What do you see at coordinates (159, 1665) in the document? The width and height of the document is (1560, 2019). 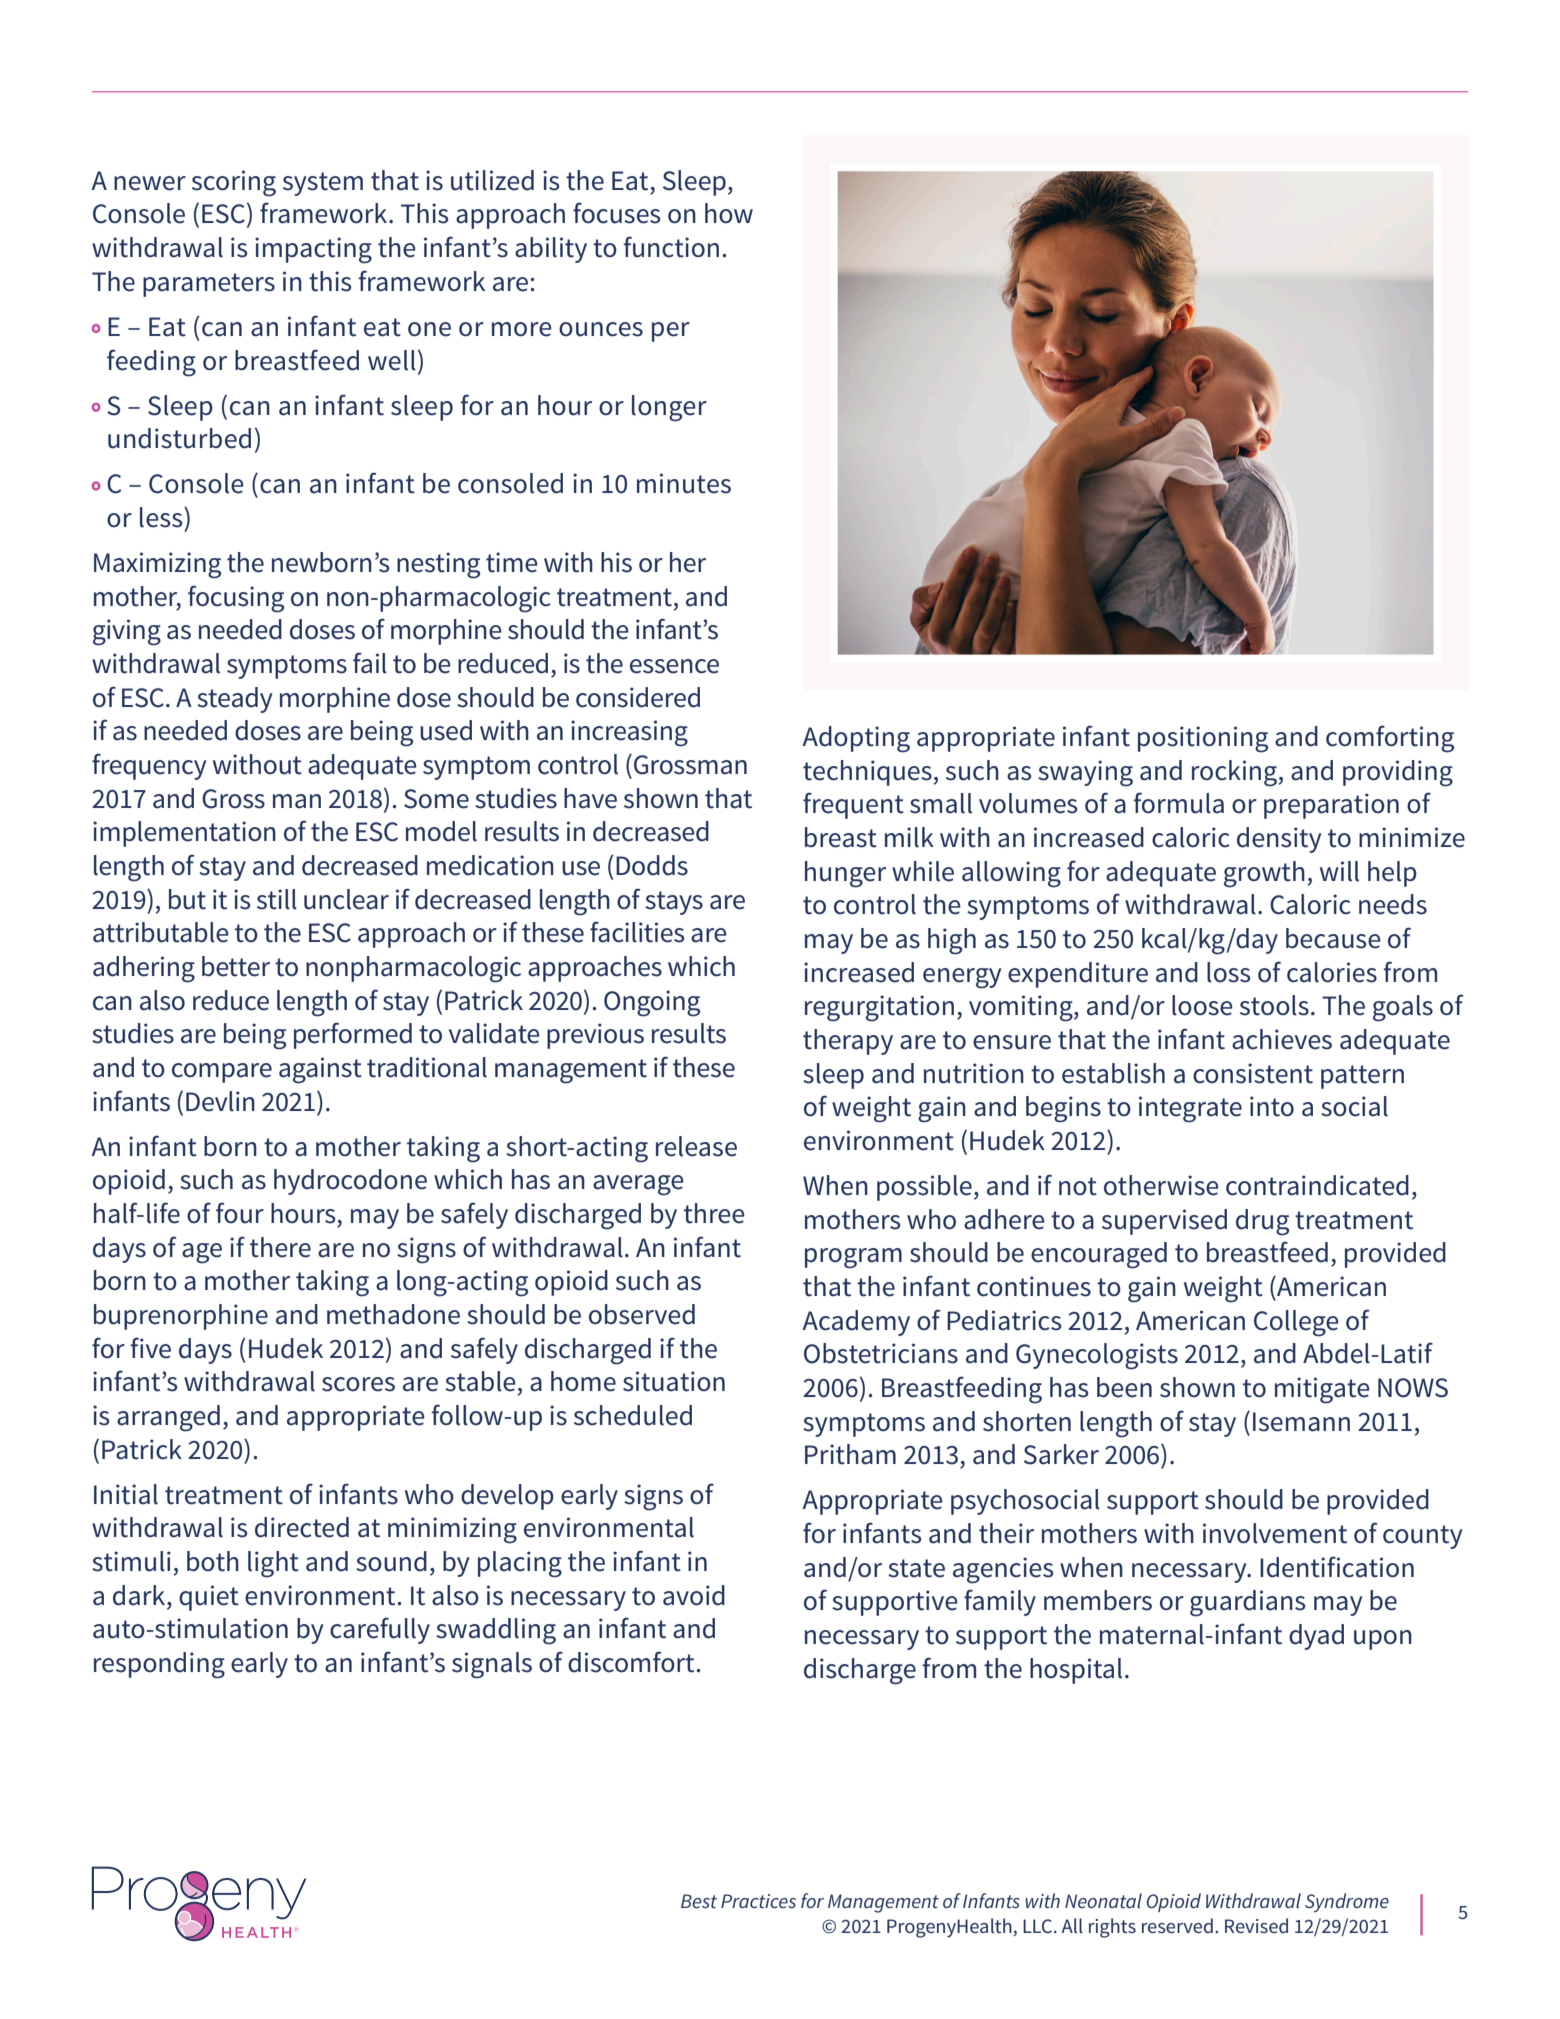 I see `responding` at bounding box center [159, 1665].
